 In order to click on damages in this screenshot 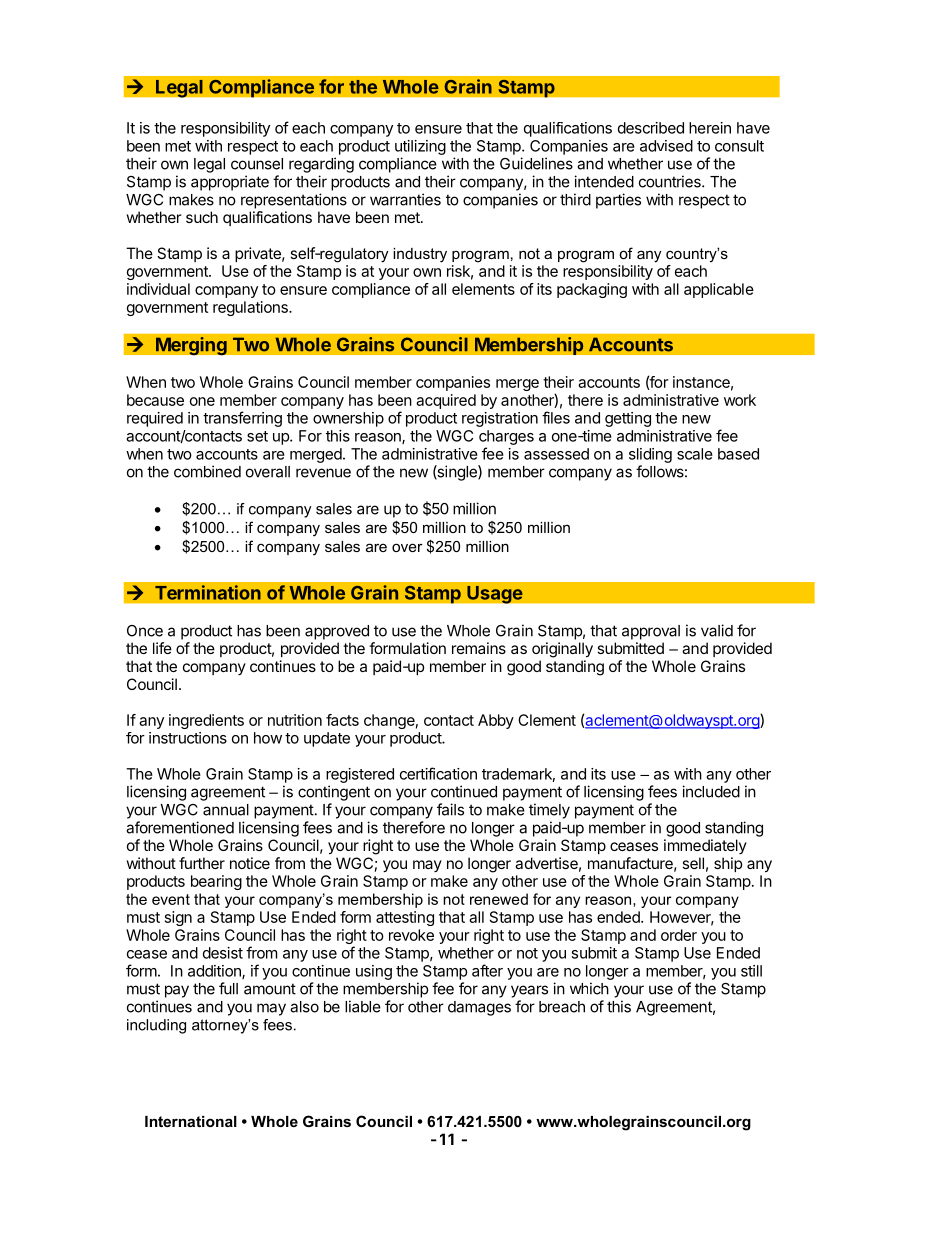, I will do `click(479, 1008)`.
